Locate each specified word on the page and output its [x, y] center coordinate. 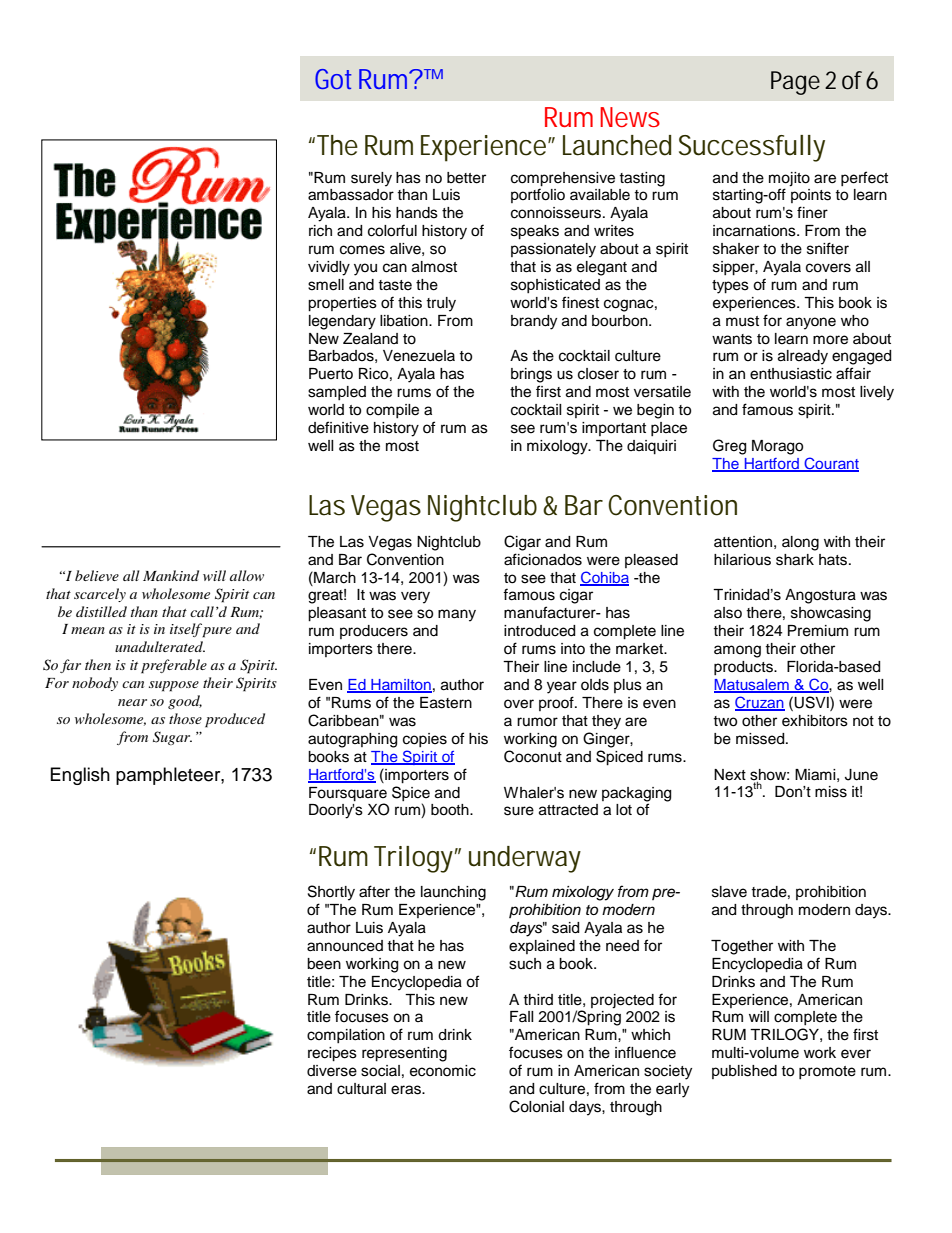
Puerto [331, 374]
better [466, 178]
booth [451, 810]
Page [795, 83]
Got [333, 79]
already [803, 357]
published [744, 1072]
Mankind [171, 575]
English [80, 776]
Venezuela [419, 356]
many [457, 615]
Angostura [820, 596]
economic [443, 1071]
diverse [332, 1071]
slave [729, 892]
